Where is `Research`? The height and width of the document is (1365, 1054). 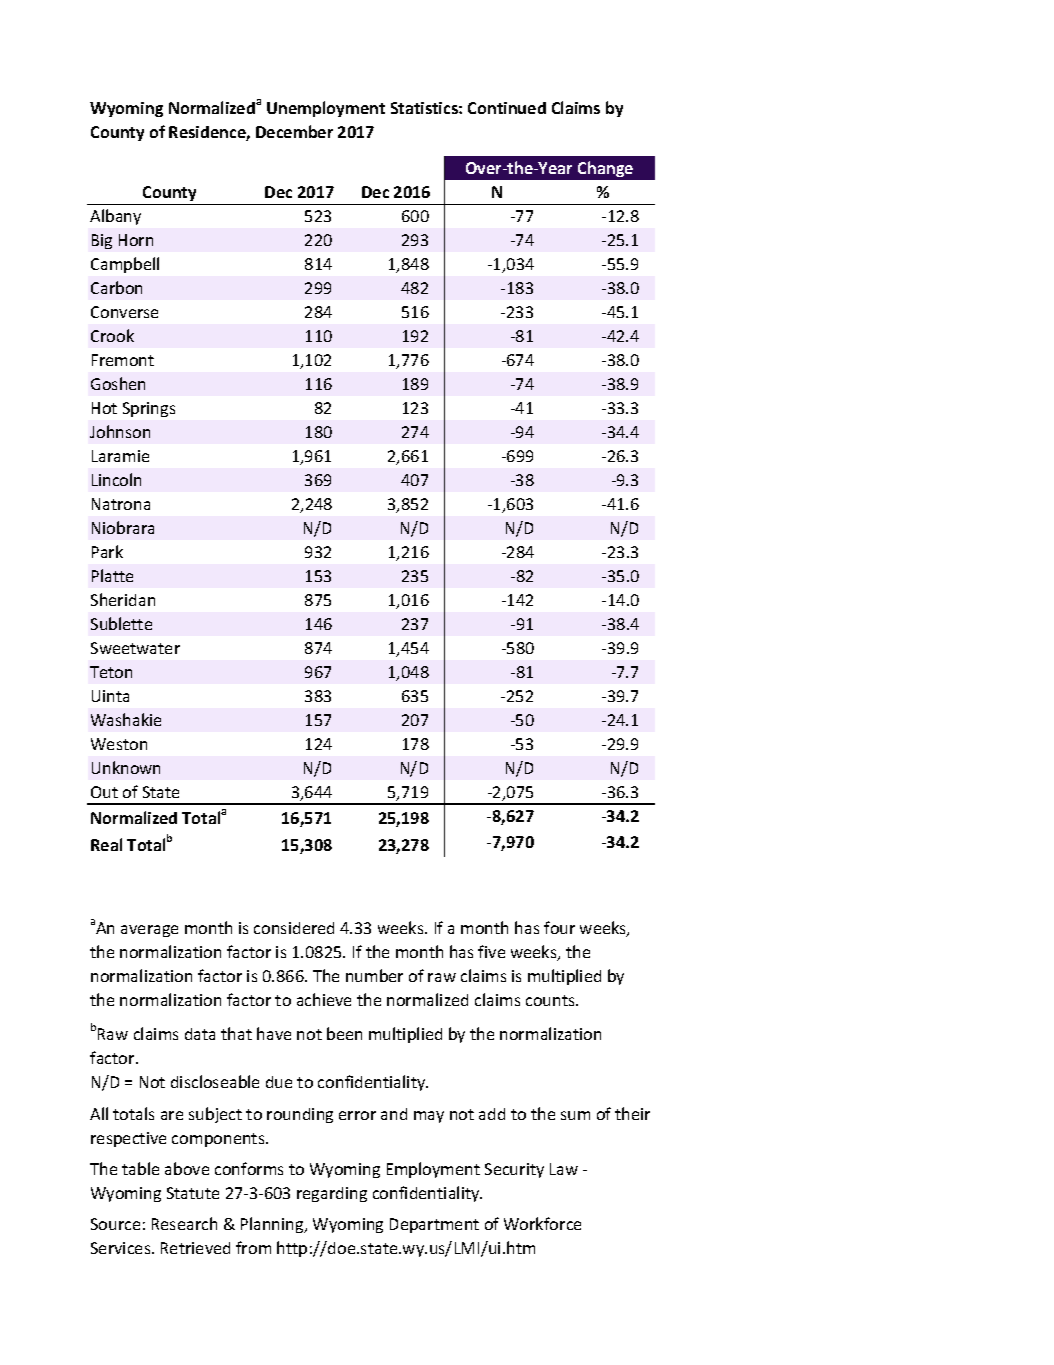 Research is located at coordinates (184, 1223).
